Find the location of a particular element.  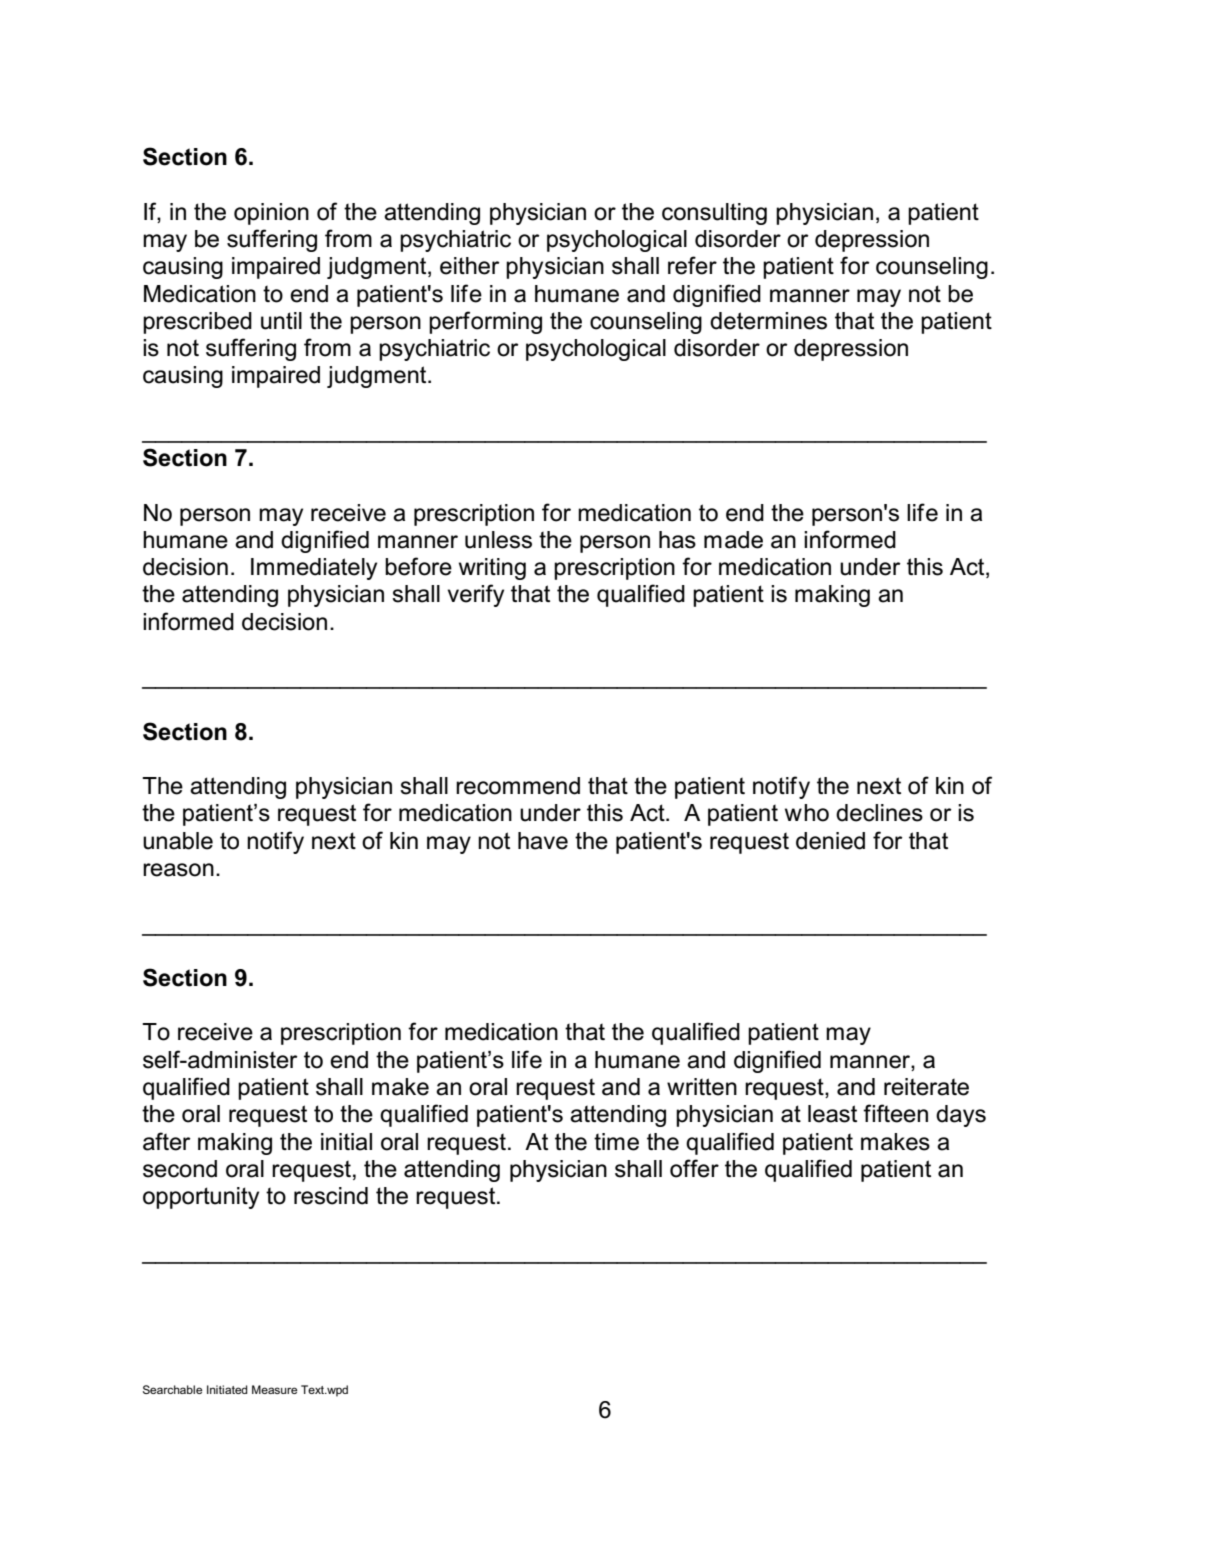

recommend is located at coordinates (518, 786).
